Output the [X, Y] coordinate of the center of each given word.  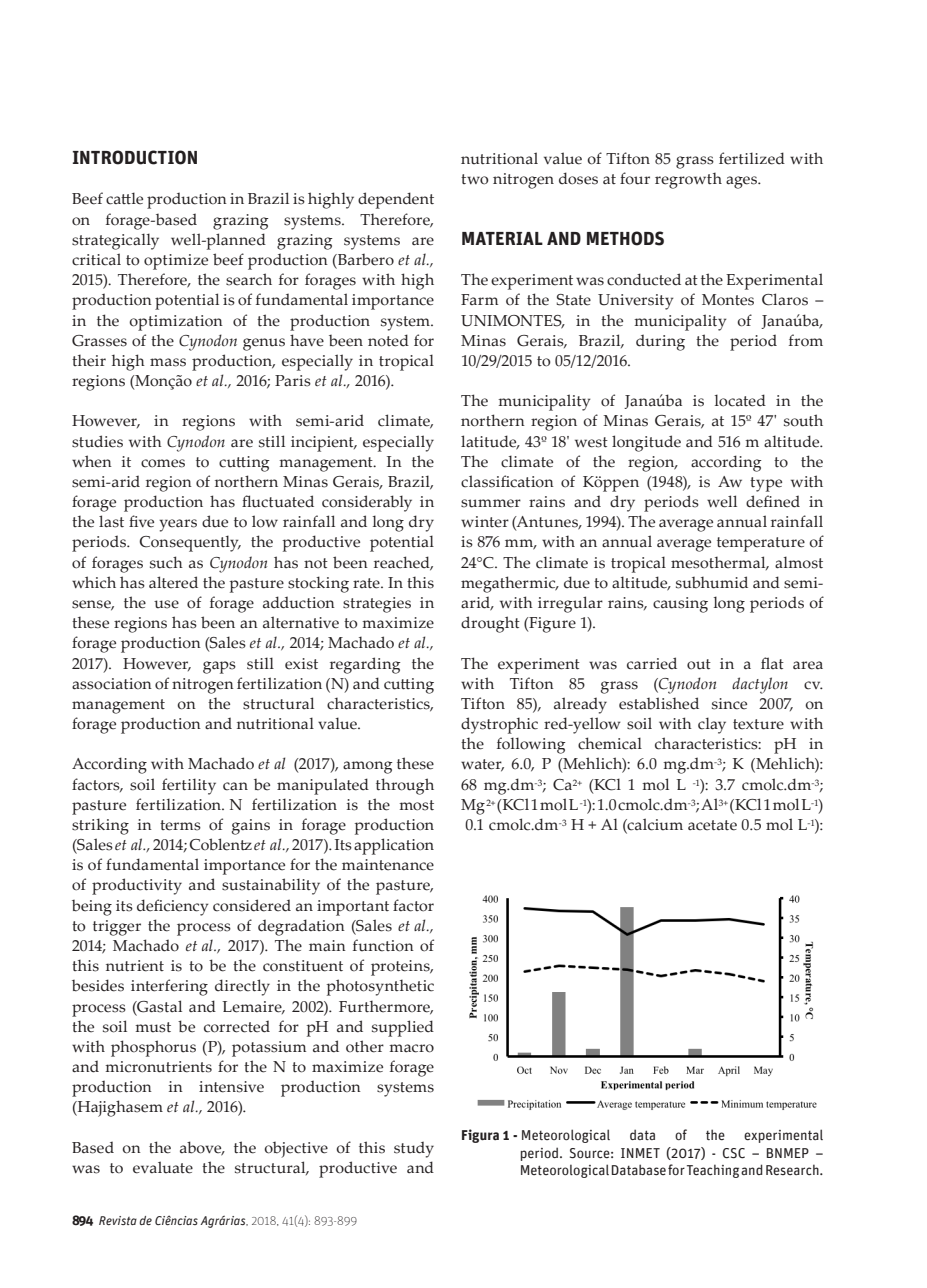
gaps [219, 667]
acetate [712, 825]
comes [163, 463]
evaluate [163, 1167]
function [383, 945]
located [740, 400]
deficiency [173, 907]
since [729, 704]
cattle [124, 198]
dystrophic [499, 725]
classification [507, 481]
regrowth [688, 180]
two [475, 179]
